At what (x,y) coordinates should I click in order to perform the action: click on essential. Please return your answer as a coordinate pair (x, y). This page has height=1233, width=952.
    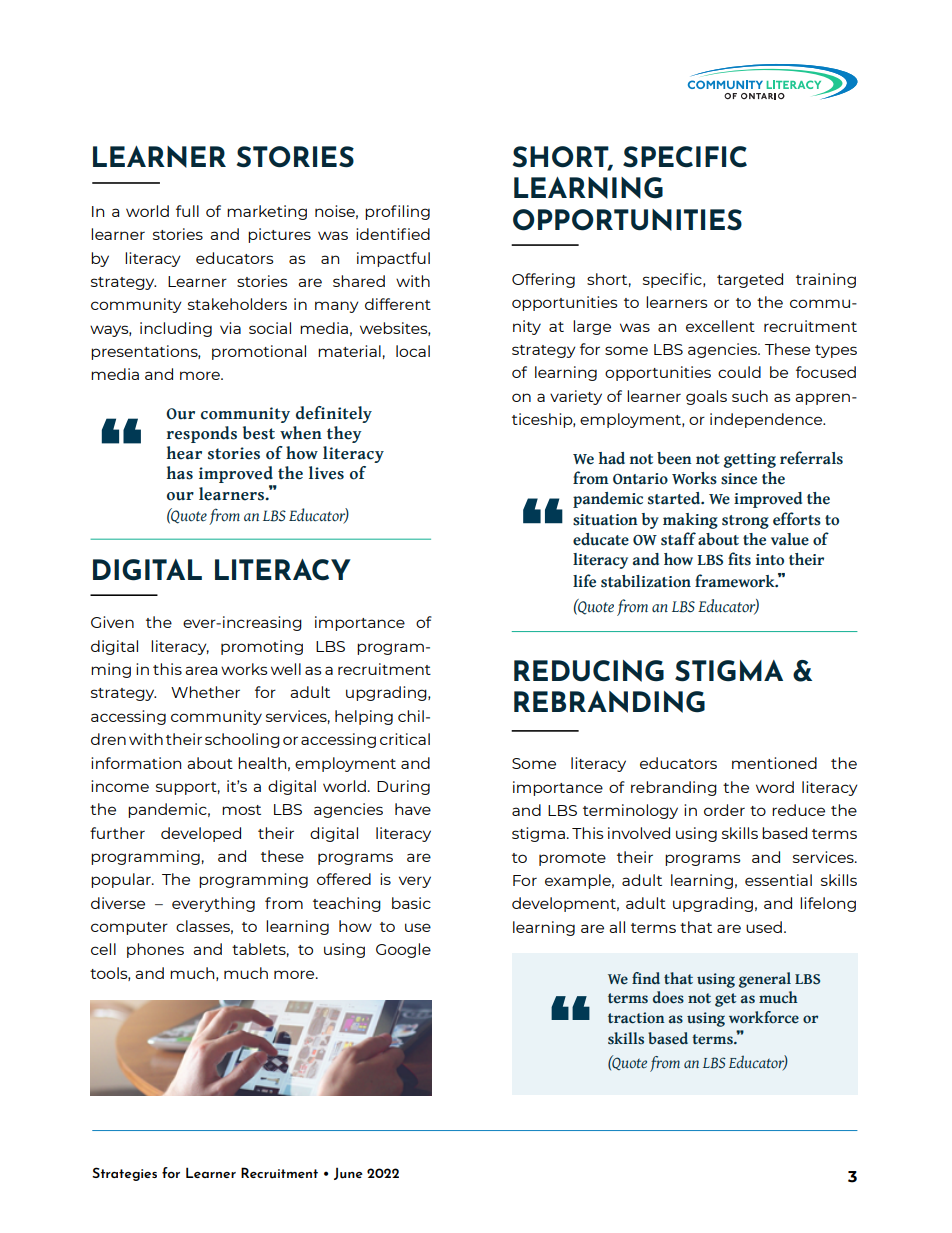
    Looking at the image, I should click on (778, 880).
